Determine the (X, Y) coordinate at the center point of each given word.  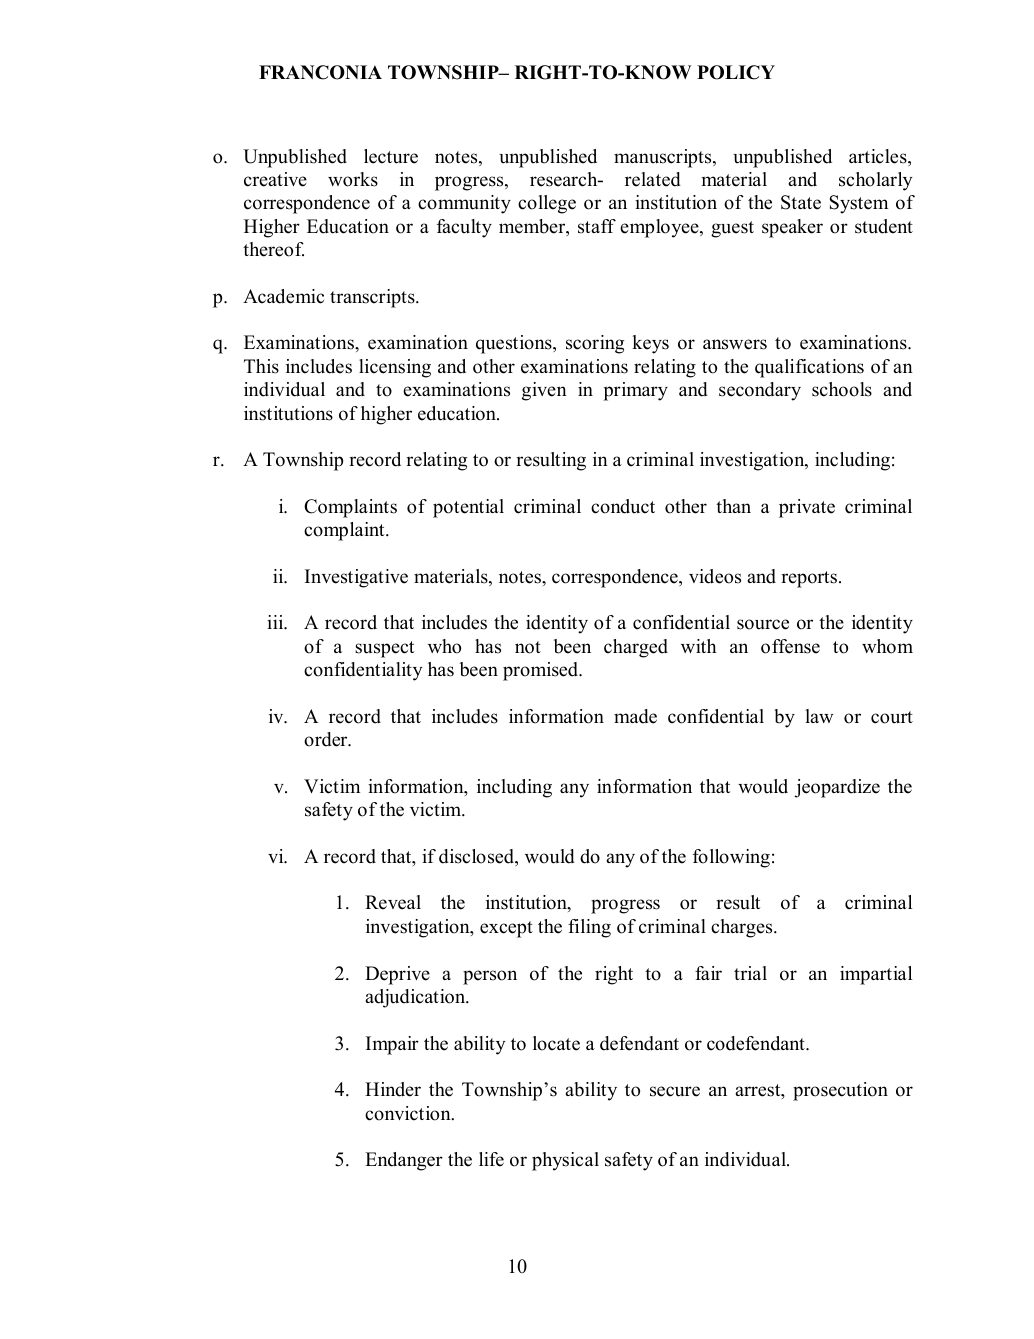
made (635, 716)
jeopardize (837, 788)
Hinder (393, 1089)
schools (842, 389)
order (327, 739)
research (565, 179)
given (544, 391)
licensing (395, 368)
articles (879, 157)
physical (565, 1161)
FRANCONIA (320, 72)
